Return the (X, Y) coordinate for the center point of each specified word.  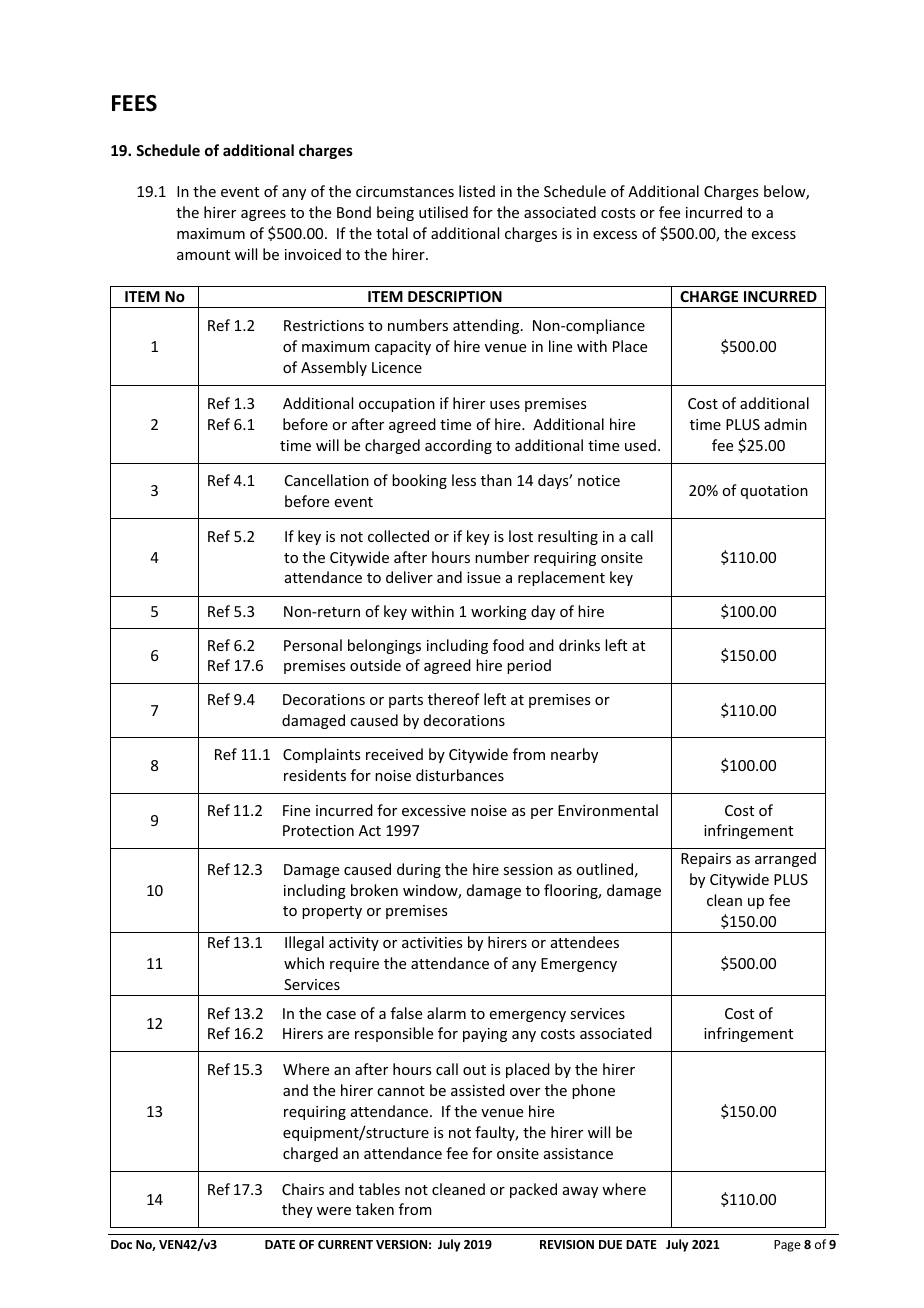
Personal (313, 645)
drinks (579, 645)
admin (785, 424)
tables (379, 1189)
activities (432, 942)
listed (477, 191)
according (458, 446)
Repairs (706, 860)
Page (787, 1246)
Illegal (304, 943)
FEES (134, 103)
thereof (454, 699)
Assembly (334, 368)
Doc (121, 1244)
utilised (443, 212)
